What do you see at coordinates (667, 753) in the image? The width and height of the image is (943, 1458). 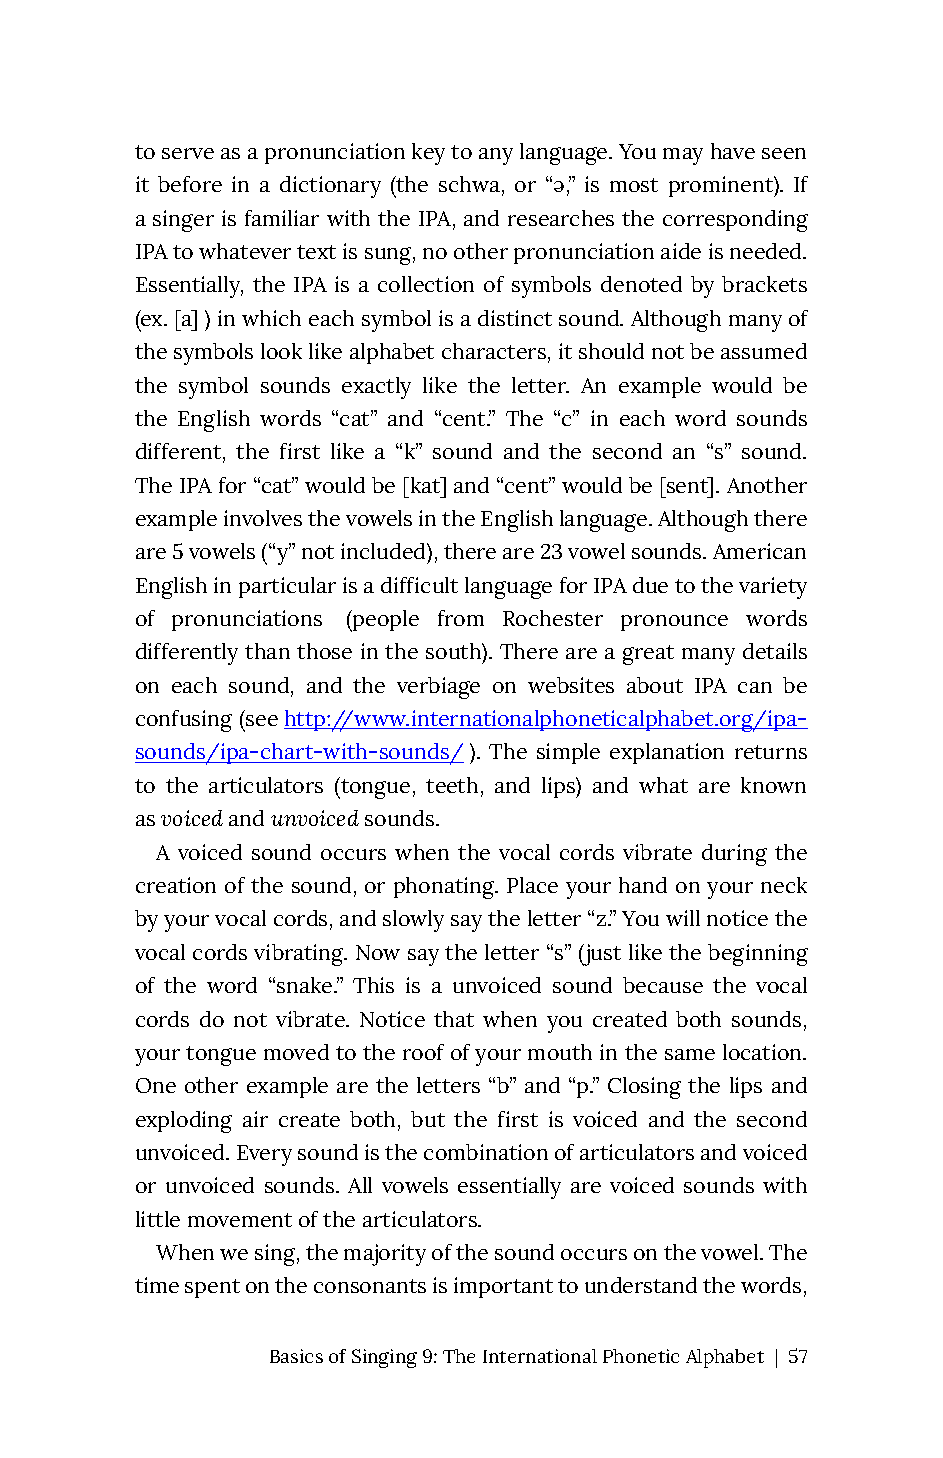 I see `explanation` at bounding box center [667, 753].
